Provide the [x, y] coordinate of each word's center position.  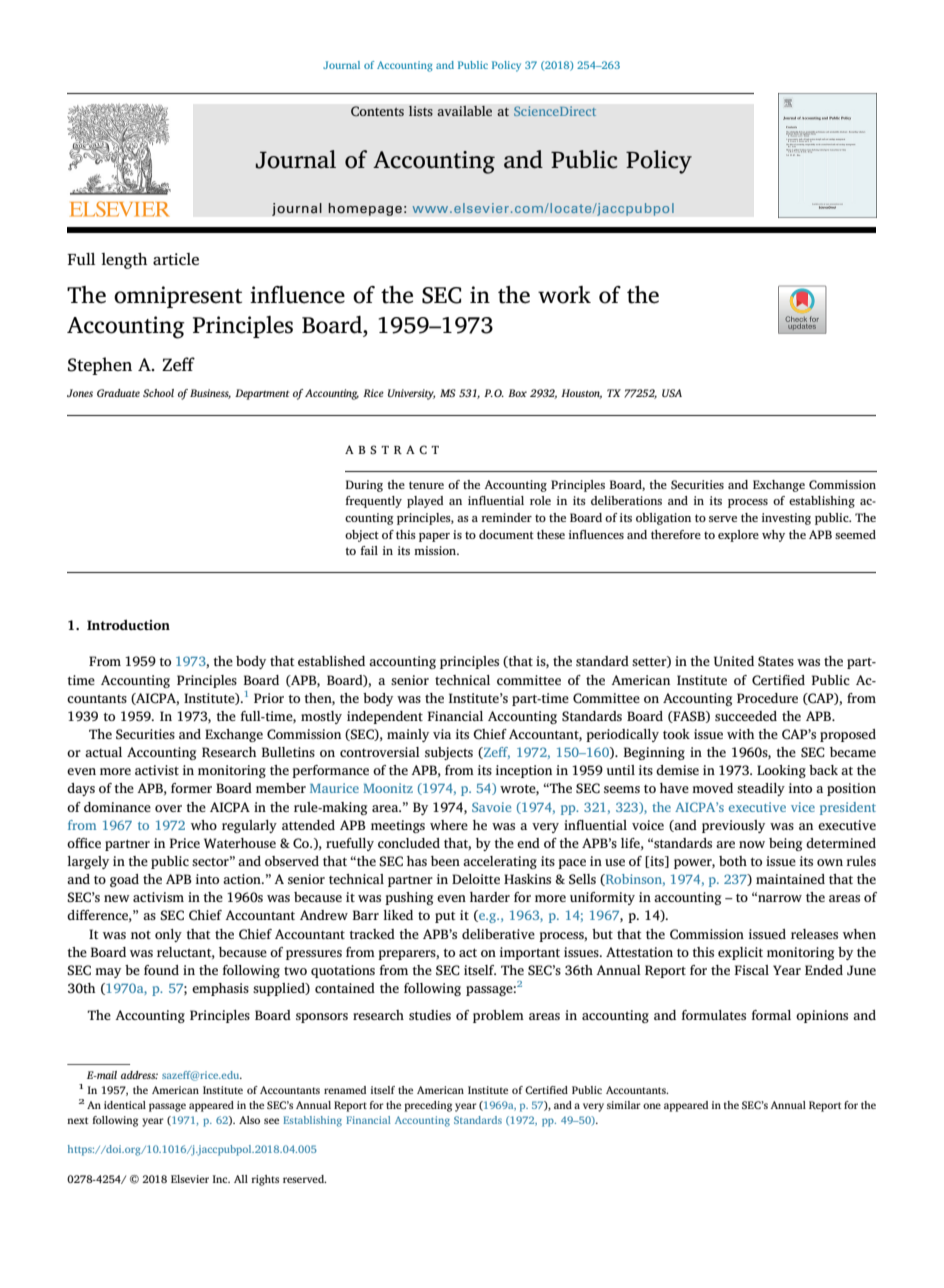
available [464, 111]
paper [434, 537]
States [776, 661]
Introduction [128, 625]
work [564, 295]
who [204, 825]
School [158, 393]
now [752, 844]
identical [125, 1105]
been [445, 861]
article [176, 259]
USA [672, 393]
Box [517, 393]
